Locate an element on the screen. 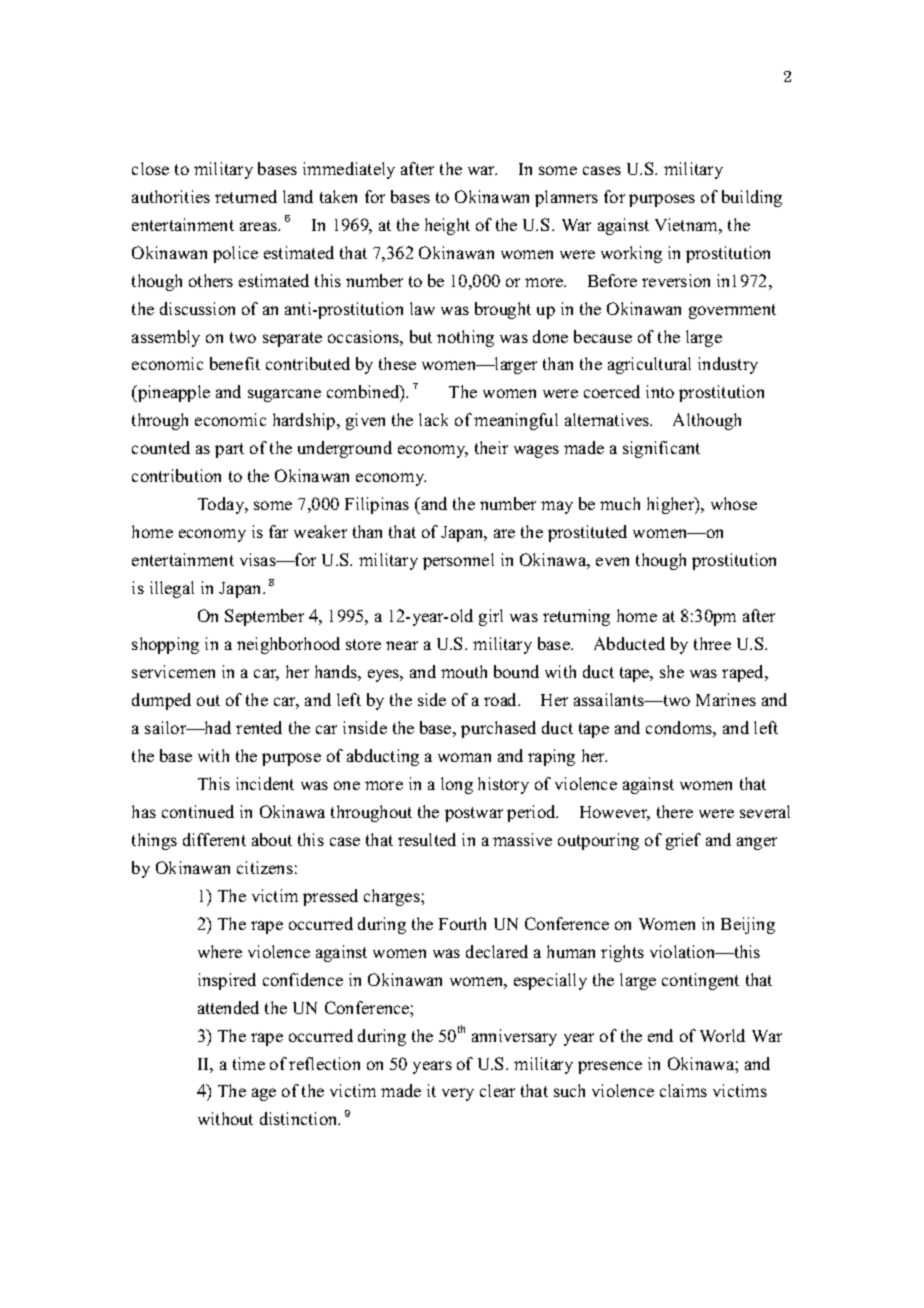  time is located at coordinates (249, 1063).
